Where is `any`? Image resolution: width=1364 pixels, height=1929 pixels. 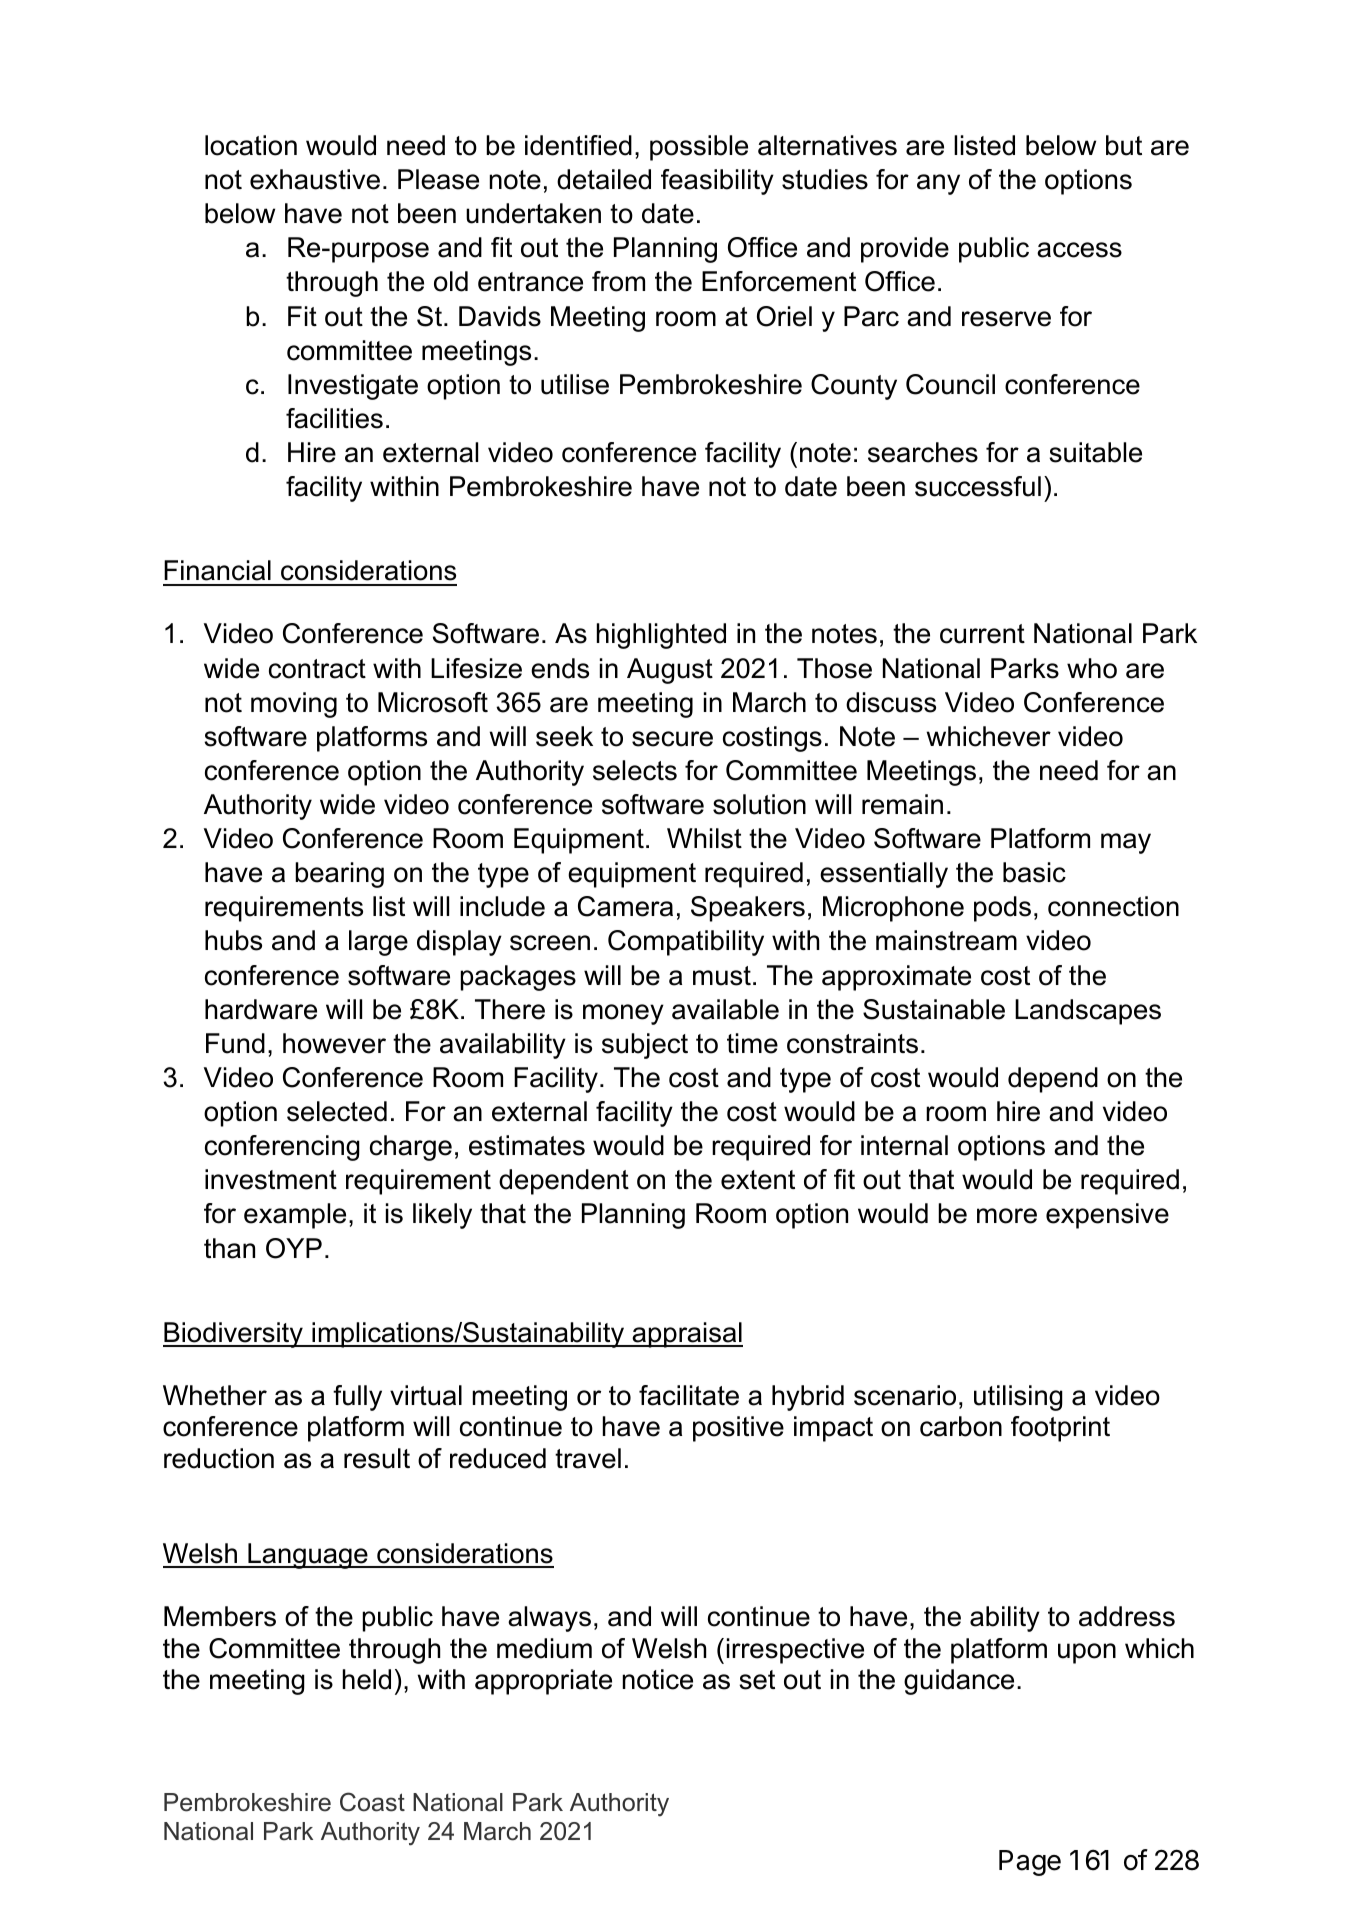
any is located at coordinates (938, 184).
